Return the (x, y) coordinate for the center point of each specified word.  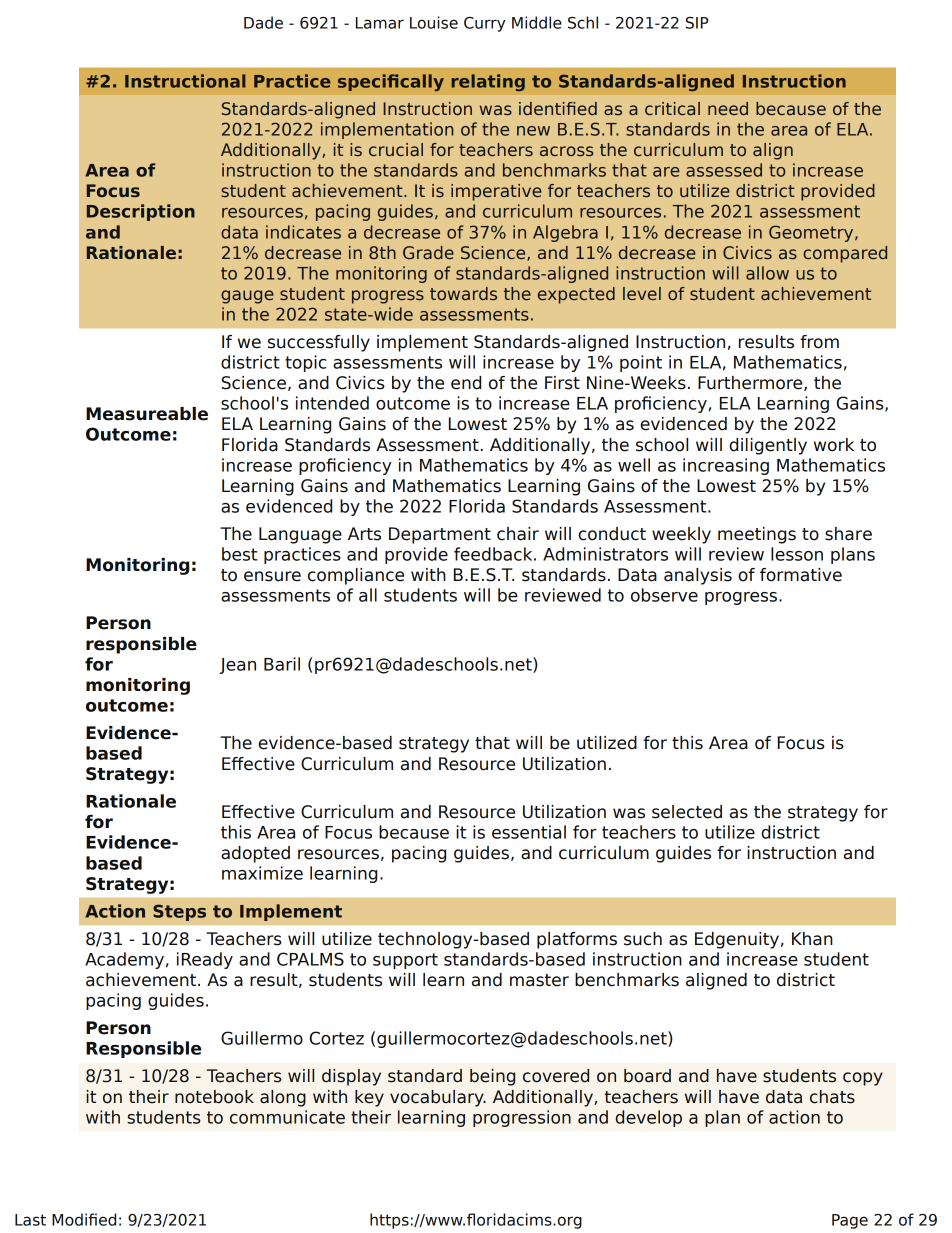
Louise (434, 22)
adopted (255, 854)
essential (529, 832)
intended (332, 403)
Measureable (147, 414)
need (728, 108)
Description (141, 212)
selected (687, 812)
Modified (84, 1219)
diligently (768, 446)
